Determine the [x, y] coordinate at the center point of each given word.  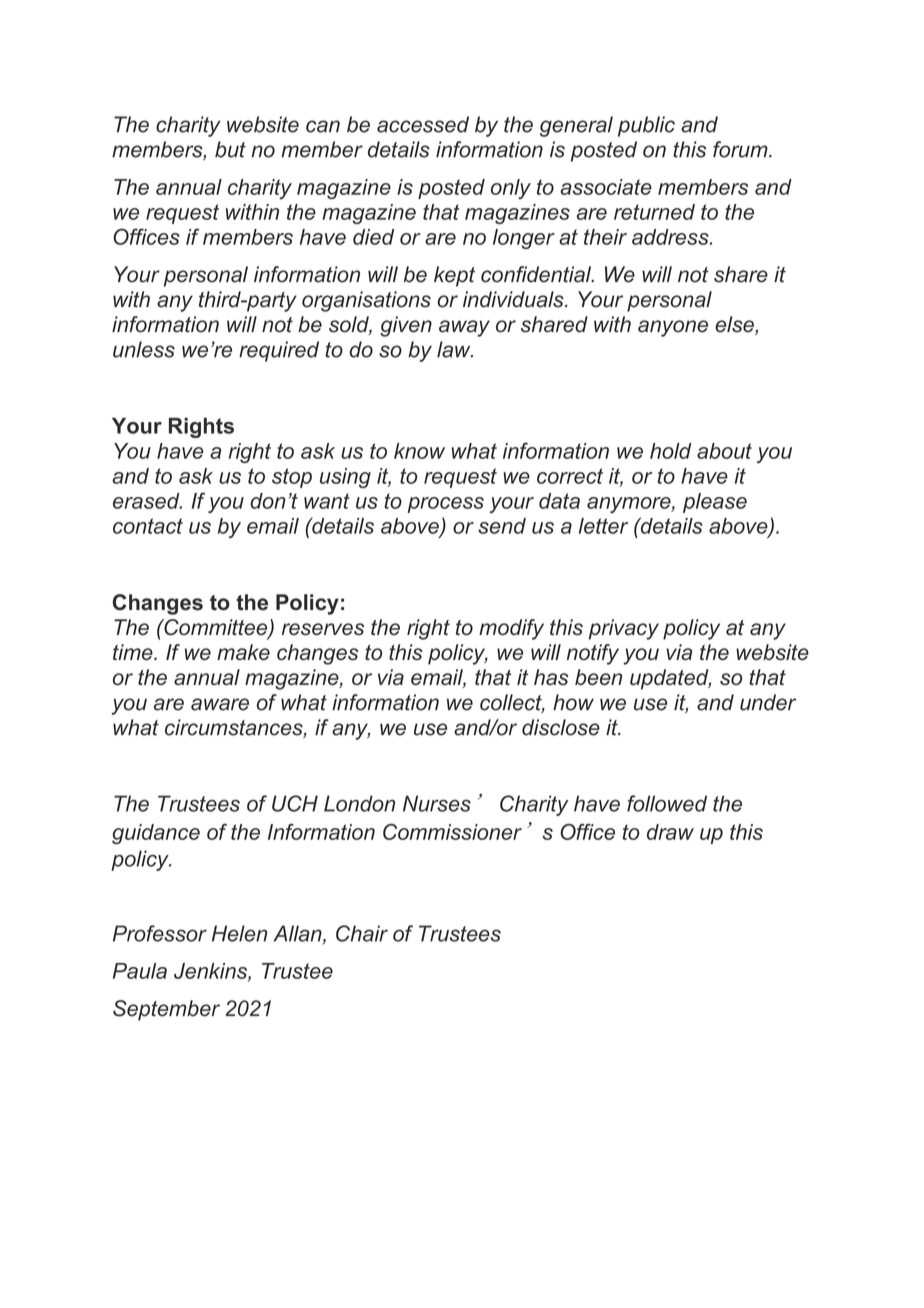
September [166, 1010]
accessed [423, 124]
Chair [362, 933]
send [502, 526]
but [230, 149]
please [715, 503]
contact [148, 526]
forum [741, 149]
